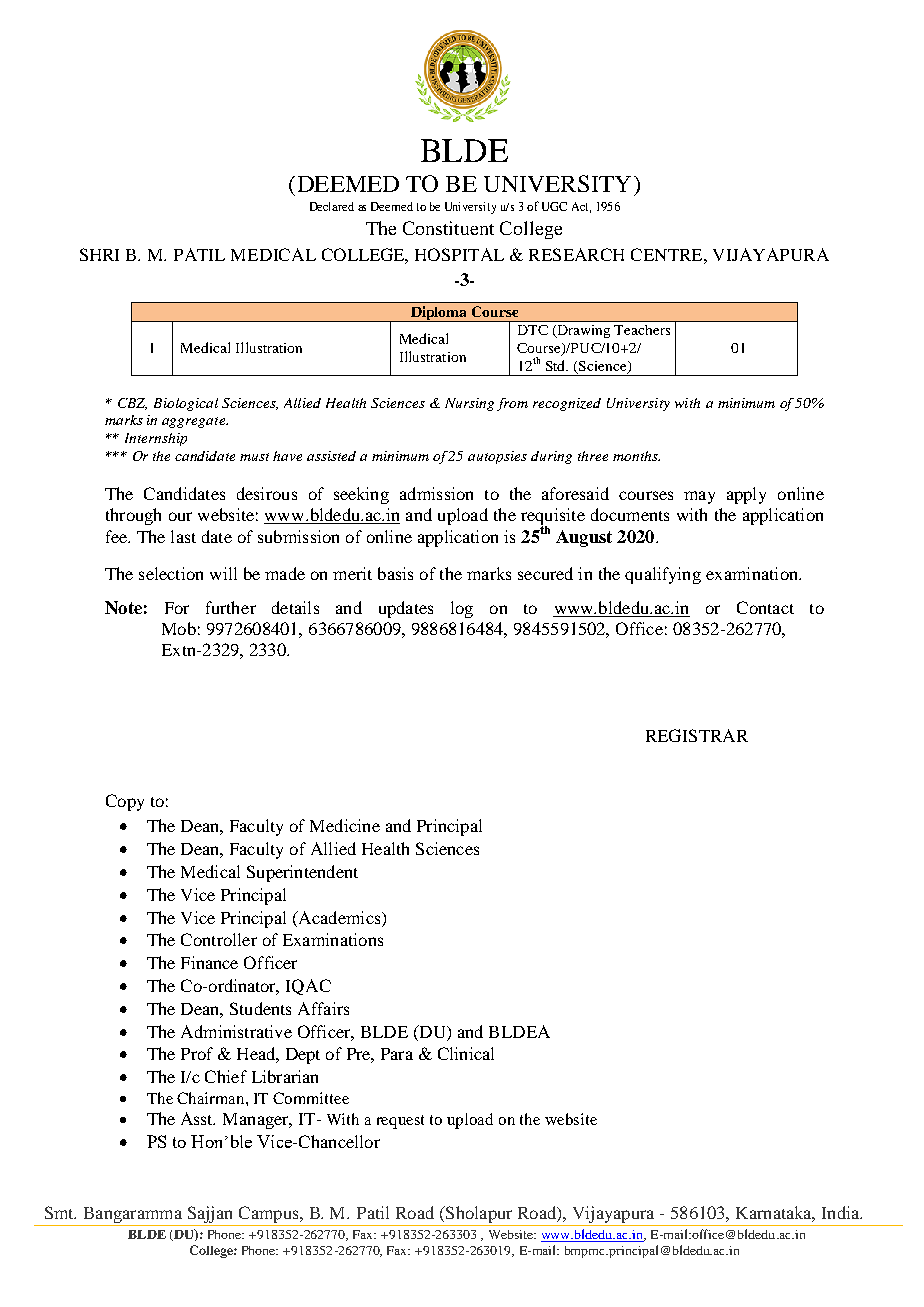  What do you see at coordinates (339, 917) in the document?
I see `Academics` at bounding box center [339, 917].
